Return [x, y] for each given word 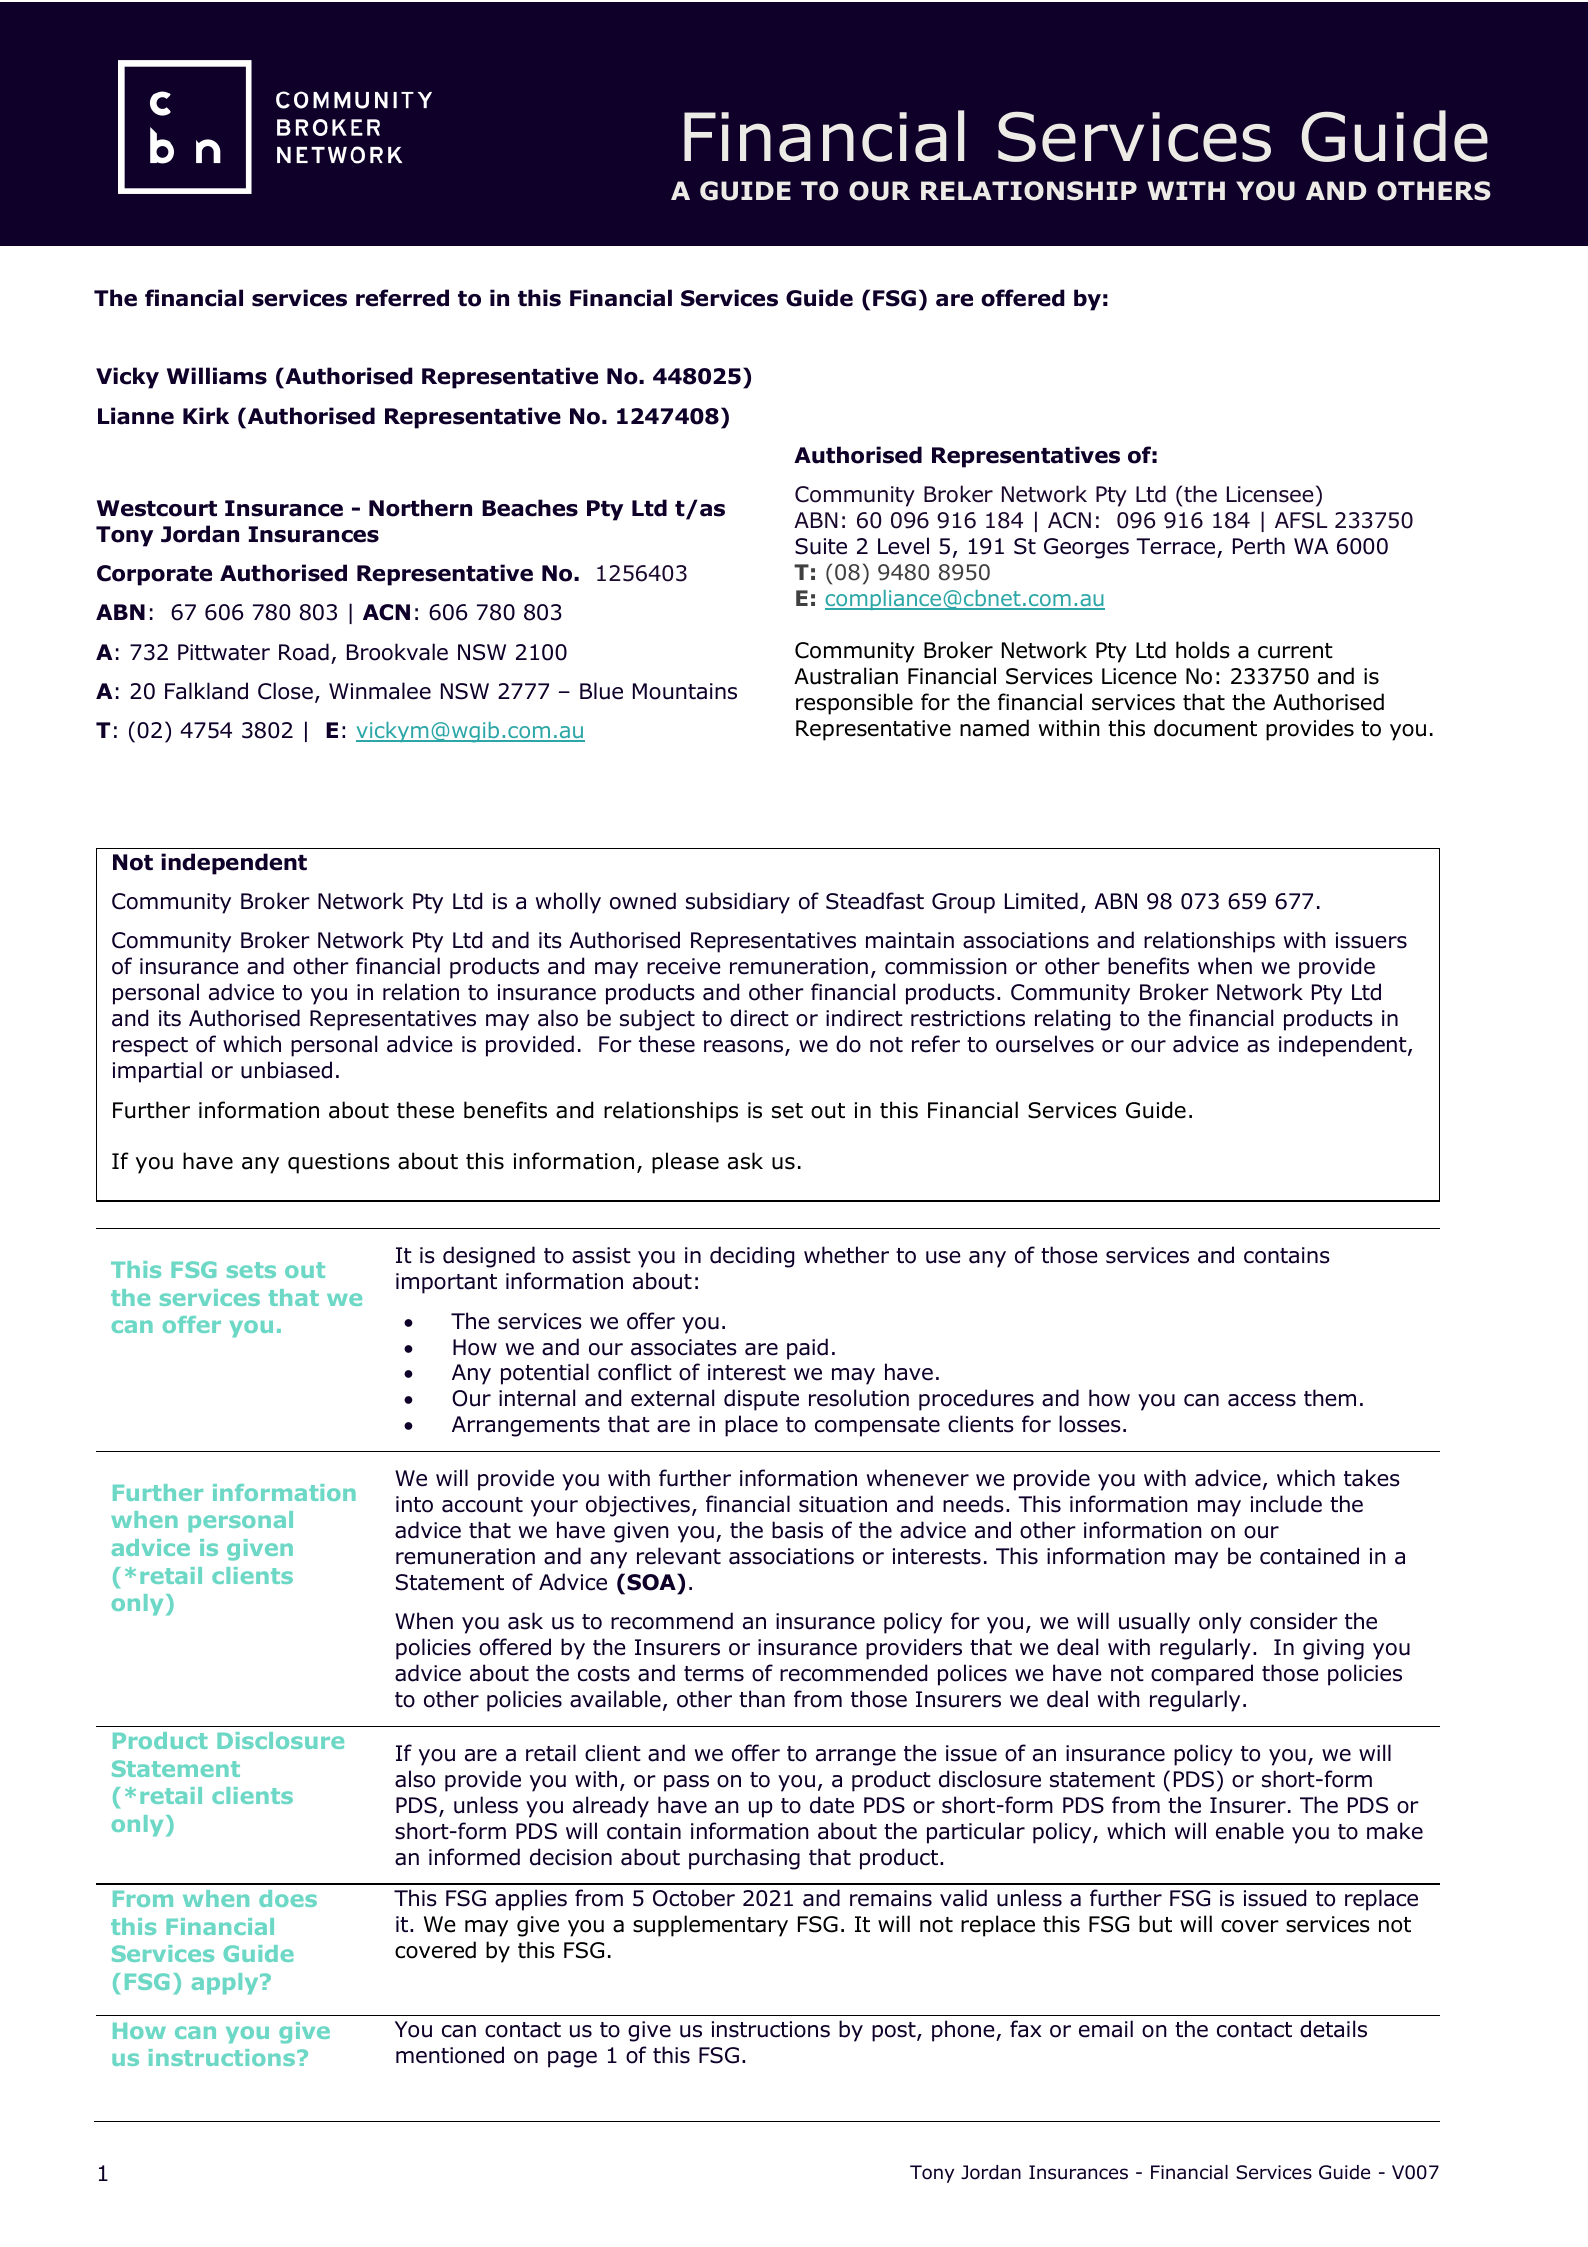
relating [1072, 1020]
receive [684, 966]
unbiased [286, 1070]
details [1333, 2029]
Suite [821, 546]
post [895, 2032]
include [1286, 1504]
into [414, 1504]
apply [226, 1983]
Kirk [206, 415]
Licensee [1270, 494]
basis [797, 1530]
